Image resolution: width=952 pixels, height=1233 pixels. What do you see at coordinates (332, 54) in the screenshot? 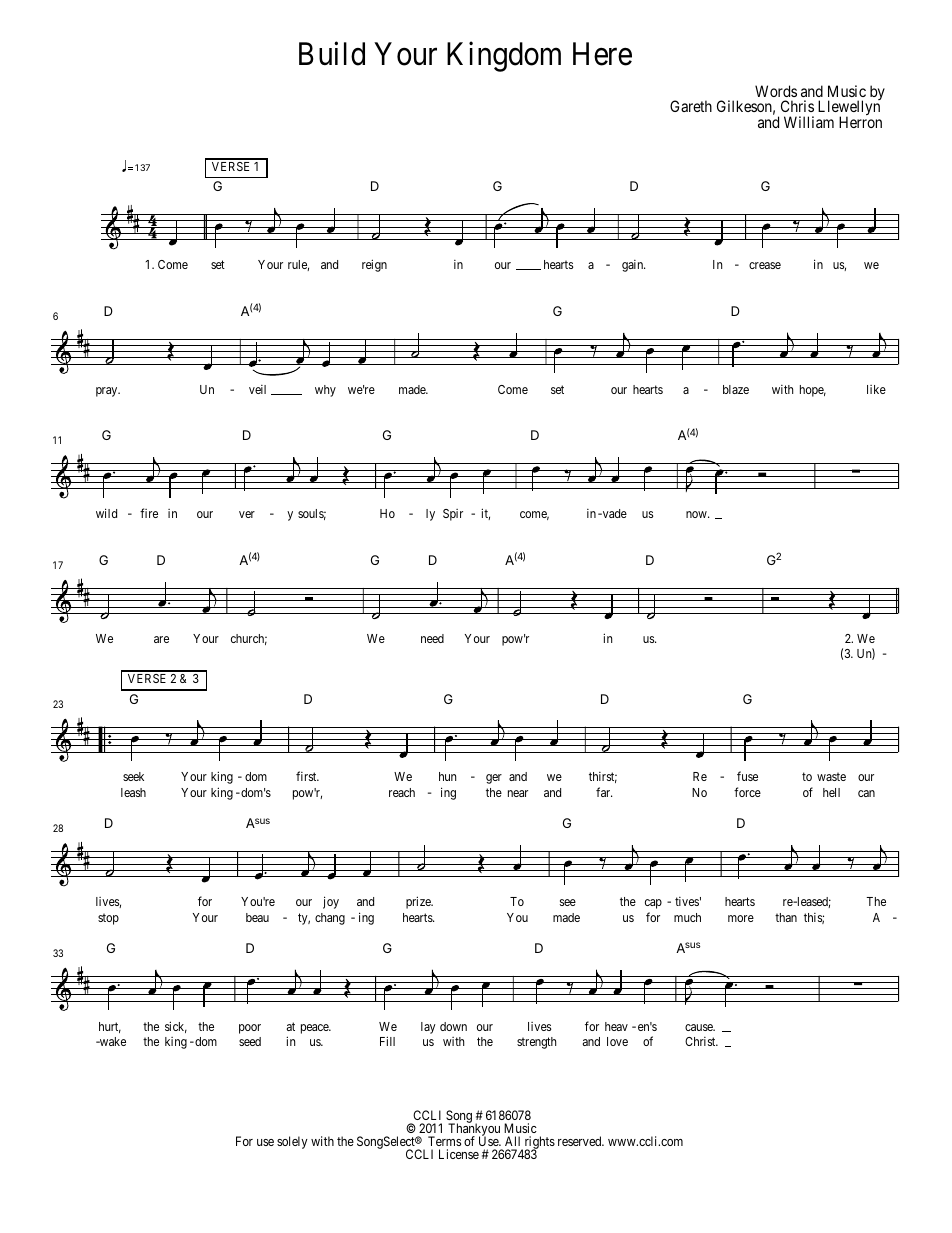
I see `Build` at bounding box center [332, 54].
